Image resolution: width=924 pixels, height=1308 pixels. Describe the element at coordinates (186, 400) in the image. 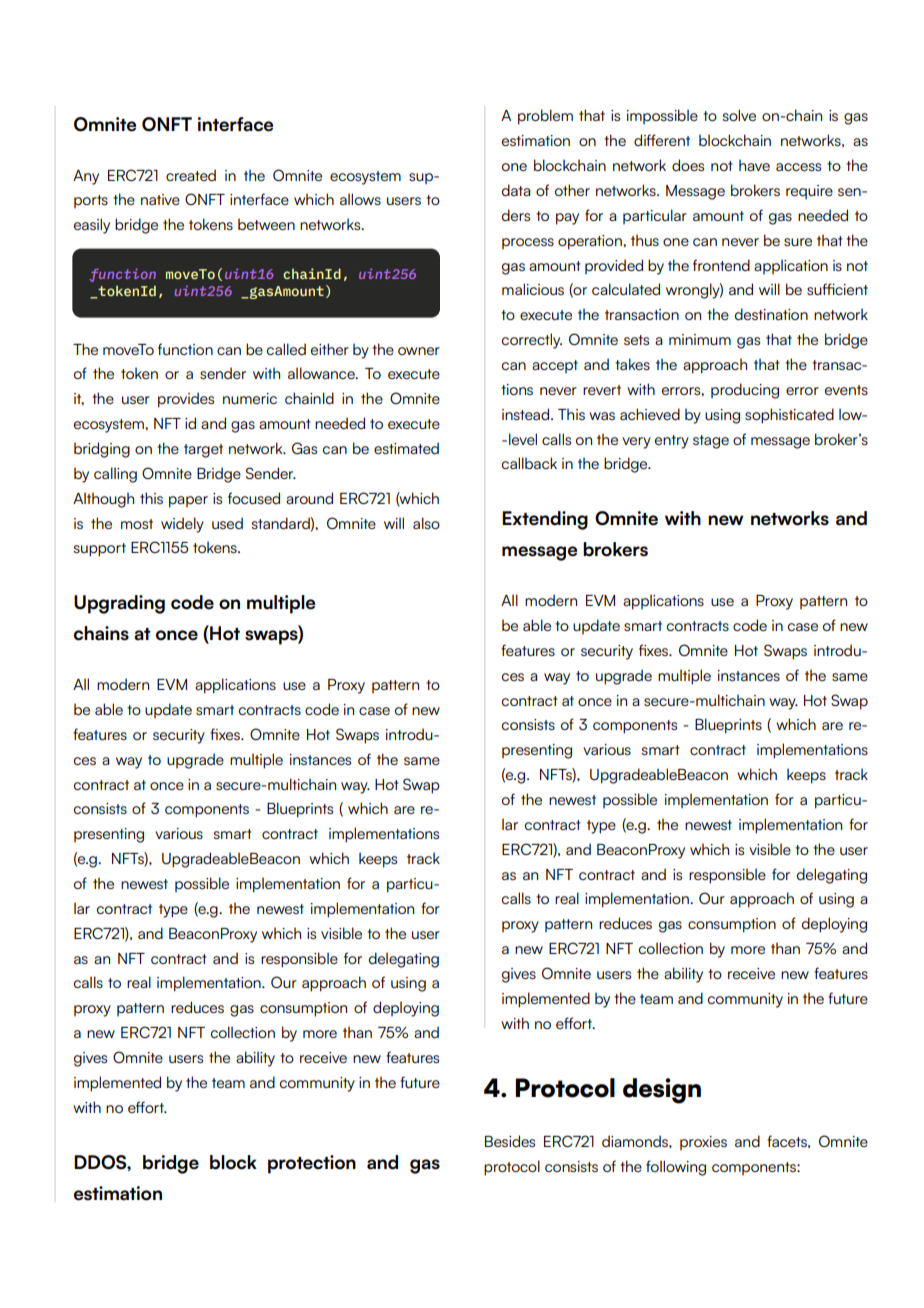

I see `provides` at that location.
